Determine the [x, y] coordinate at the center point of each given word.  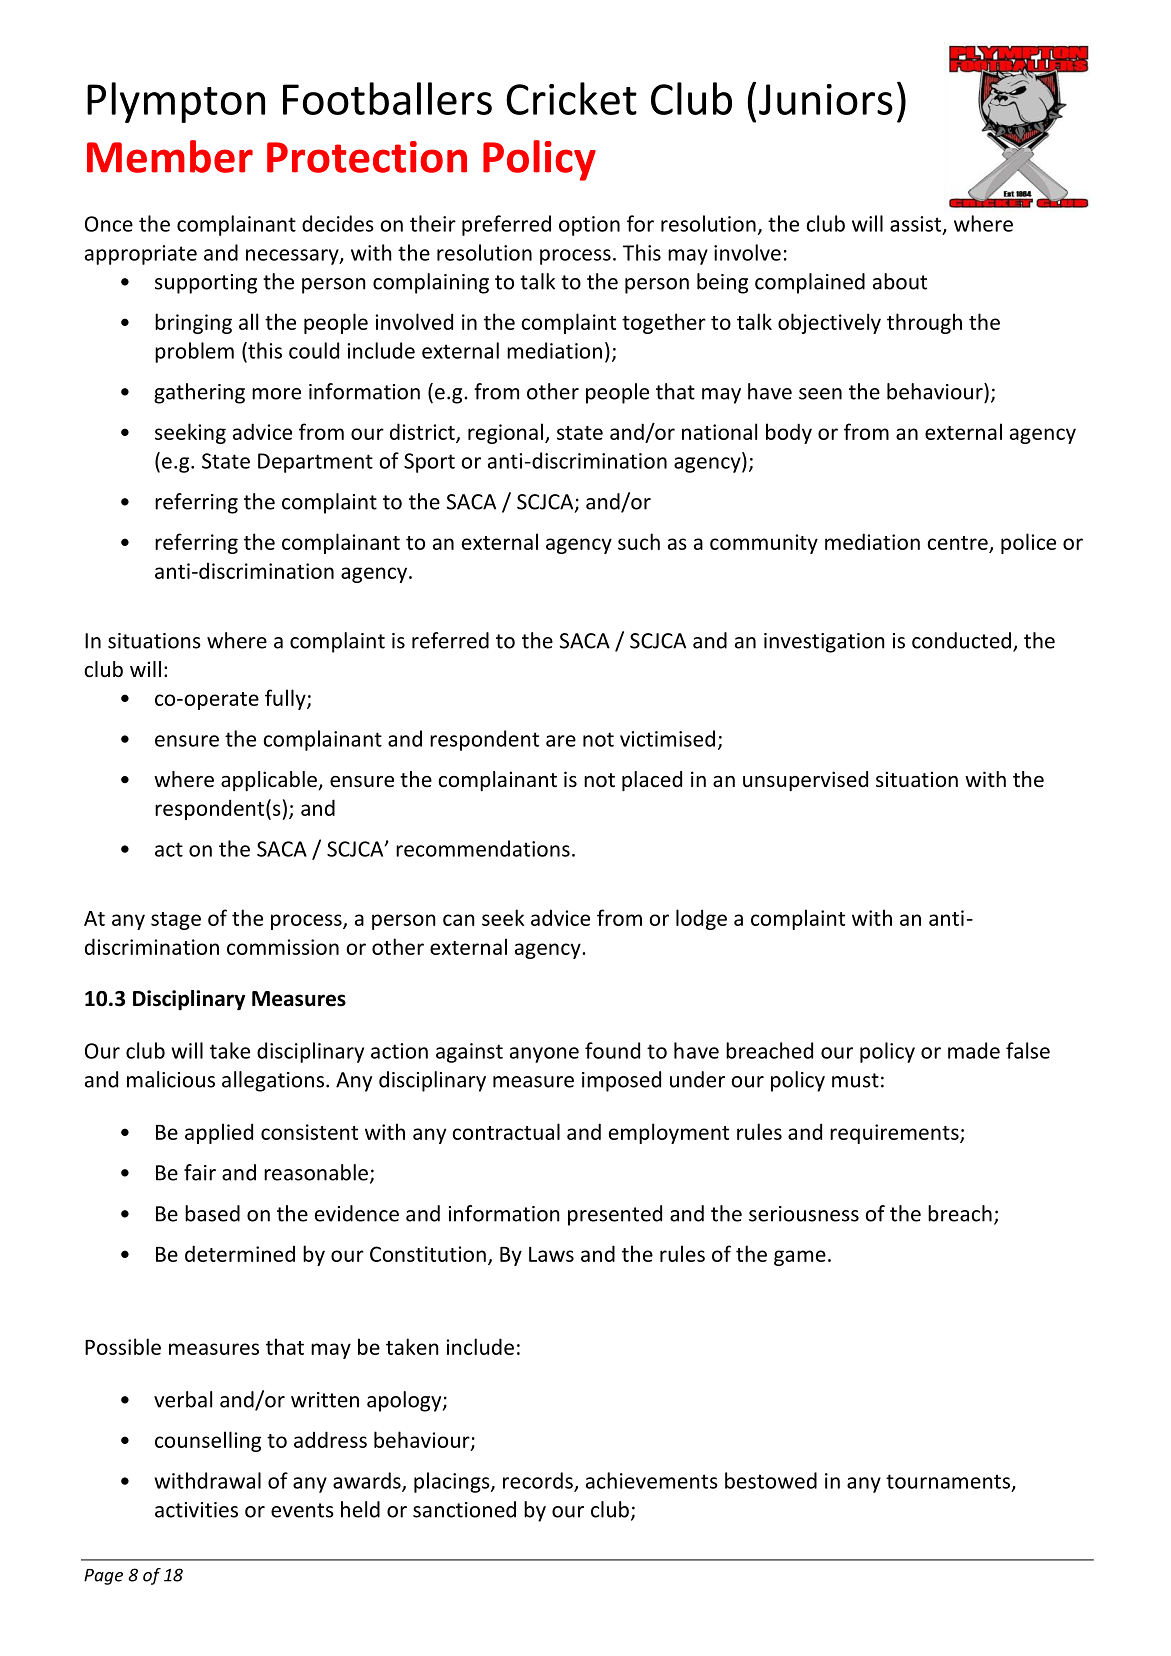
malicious [171, 1079]
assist [917, 225]
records [539, 1481]
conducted [961, 640]
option [589, 226]
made [974, 1050]
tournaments [949, 1482]
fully [286, 699]
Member [170, 156]
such [639, 541]
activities [196, 1510]
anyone [544, 1055]
